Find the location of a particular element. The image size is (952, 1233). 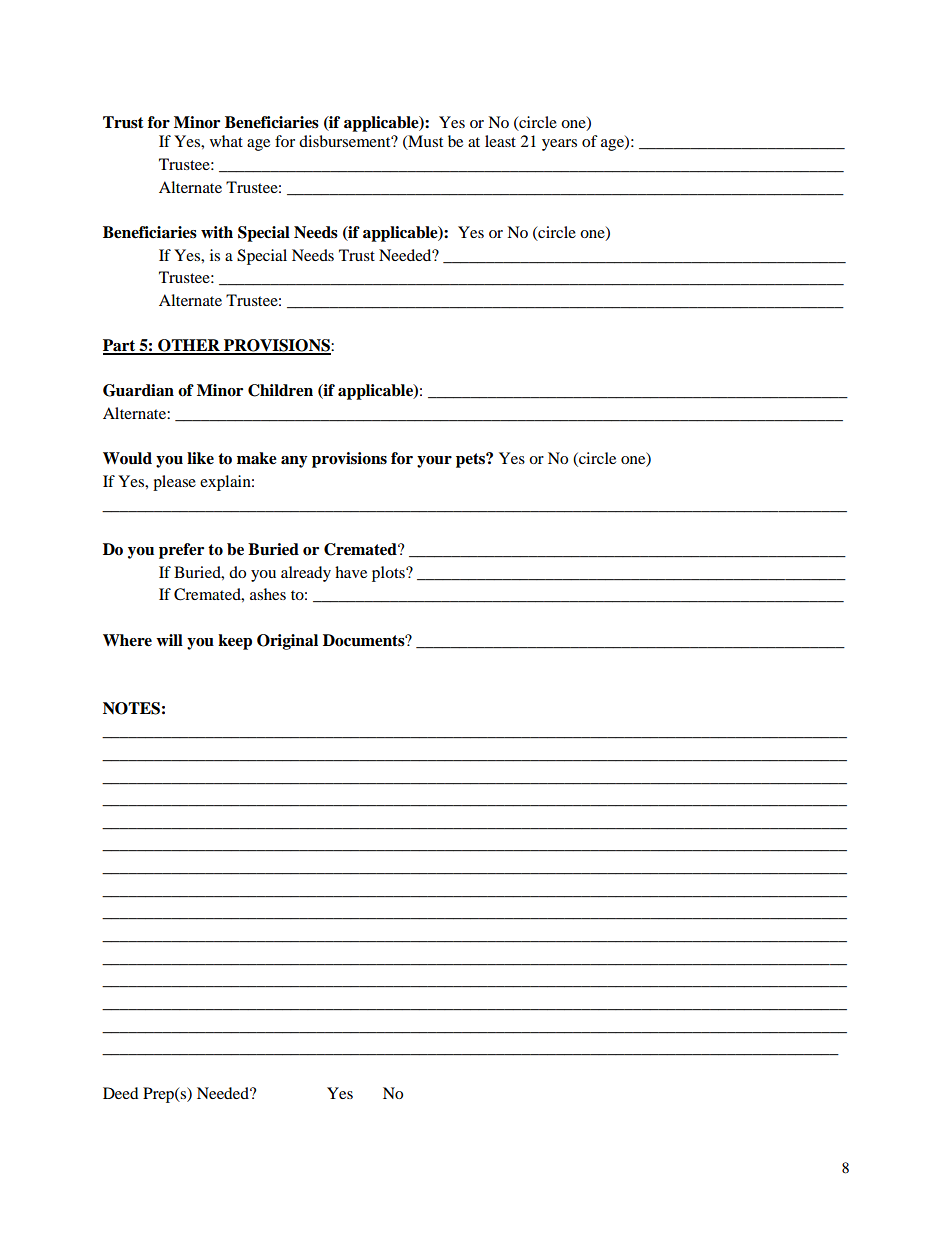

with is located at coordinates (217, 232).
